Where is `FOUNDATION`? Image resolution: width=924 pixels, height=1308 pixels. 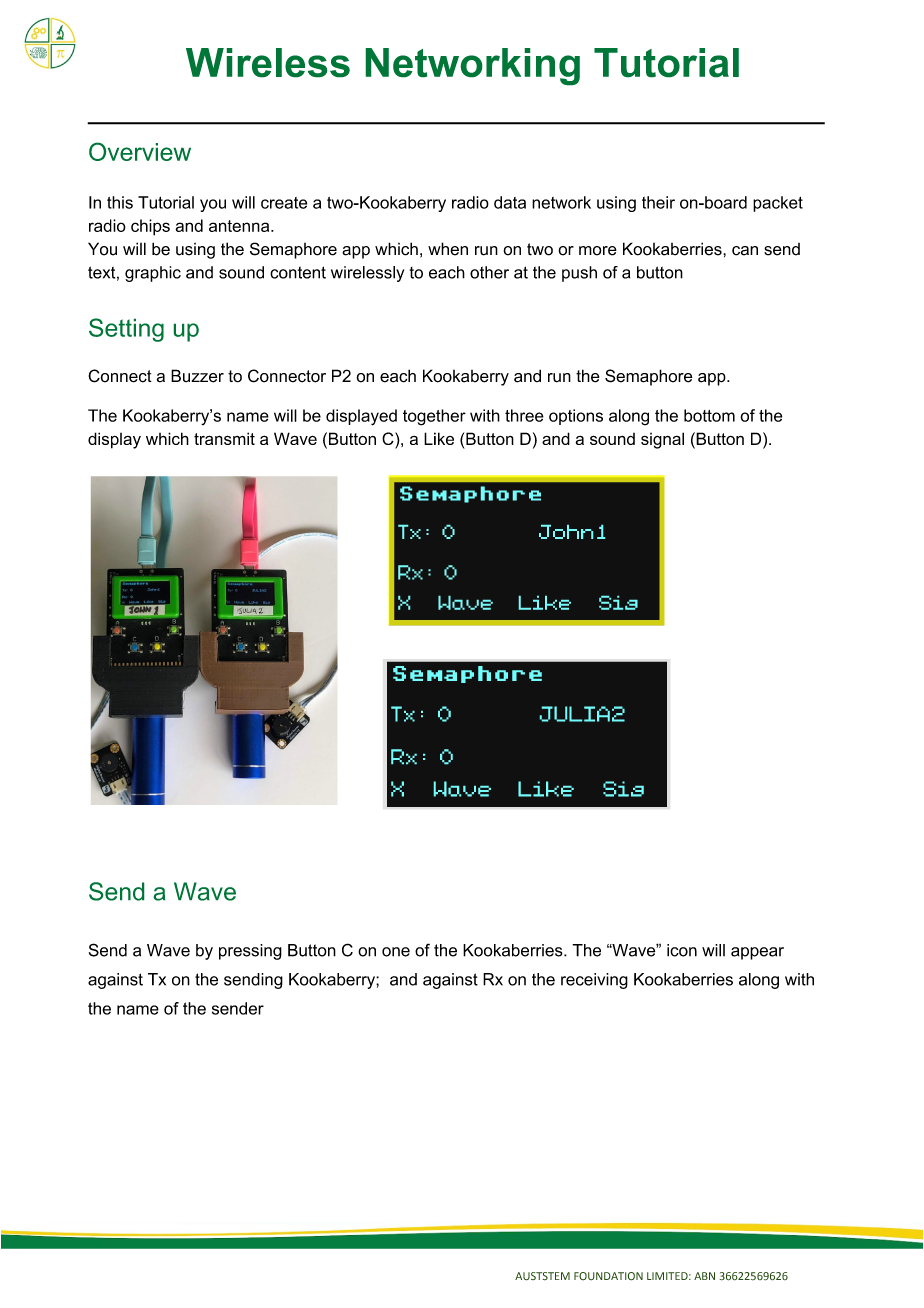 FOUNDATION is located at coordinates (608, 1276).
